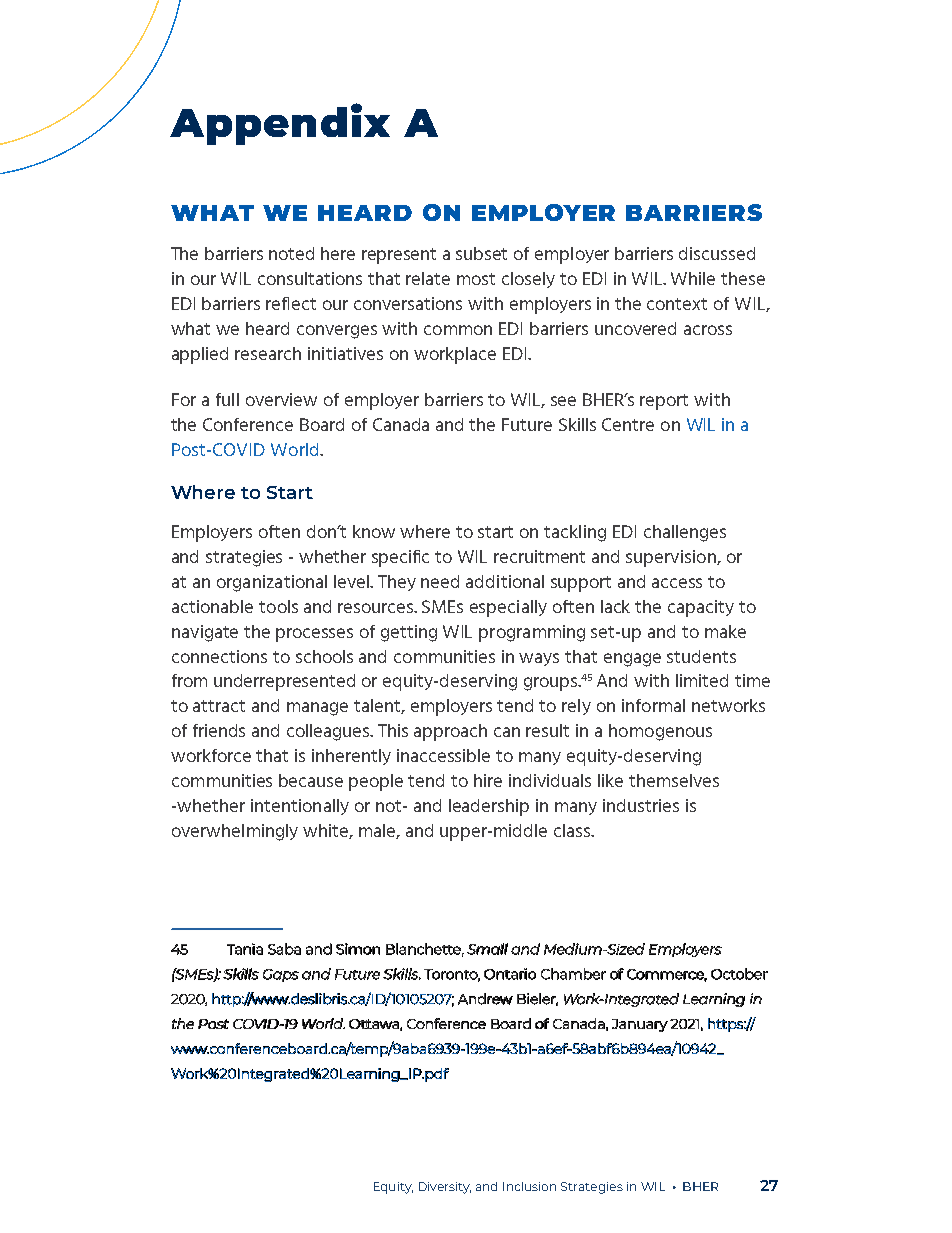  What do you see at coordinates (219, 730) in the page?
I see `friends` at bounding box center [219, 730].
